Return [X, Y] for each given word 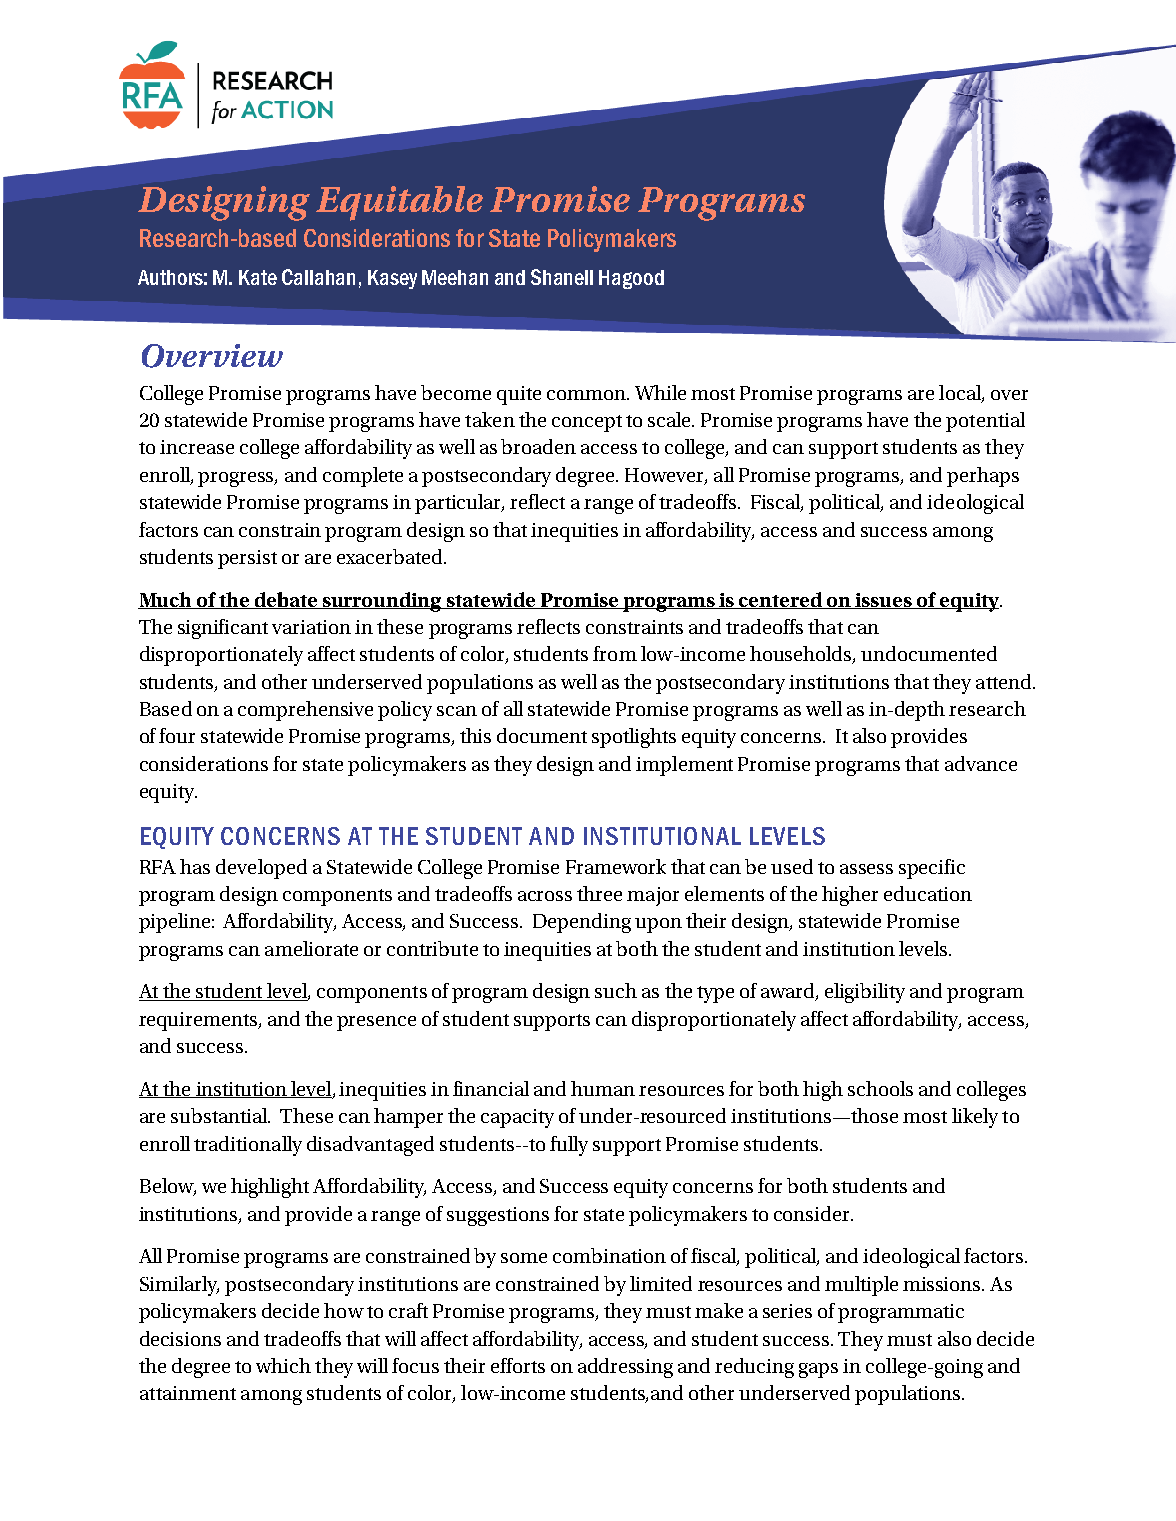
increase [197, 447]
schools [880, 1088]
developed [261, 869]
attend [1005, 681]
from [615, 653]
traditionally [248, 1146]
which [283, 1365]
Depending [582, 923]
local [961, 393]
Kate [258, 277]
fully [569, 1146]
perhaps [983, 477]
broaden [538, 446]
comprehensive [305, 711]
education [928, 893]
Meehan [455, 277]
